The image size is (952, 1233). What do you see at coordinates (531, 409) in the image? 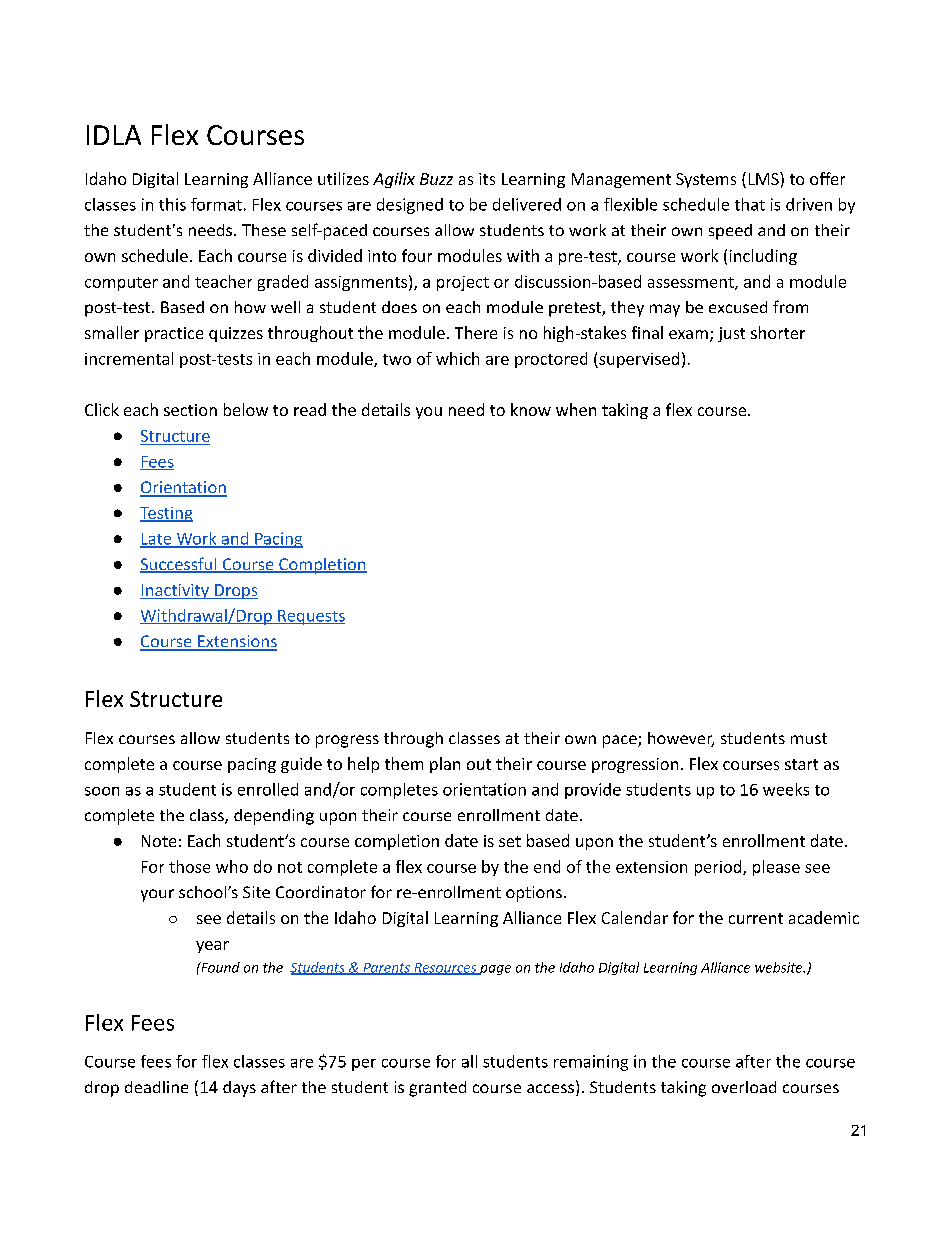
I see `know` at bounding box center [531, 409].
